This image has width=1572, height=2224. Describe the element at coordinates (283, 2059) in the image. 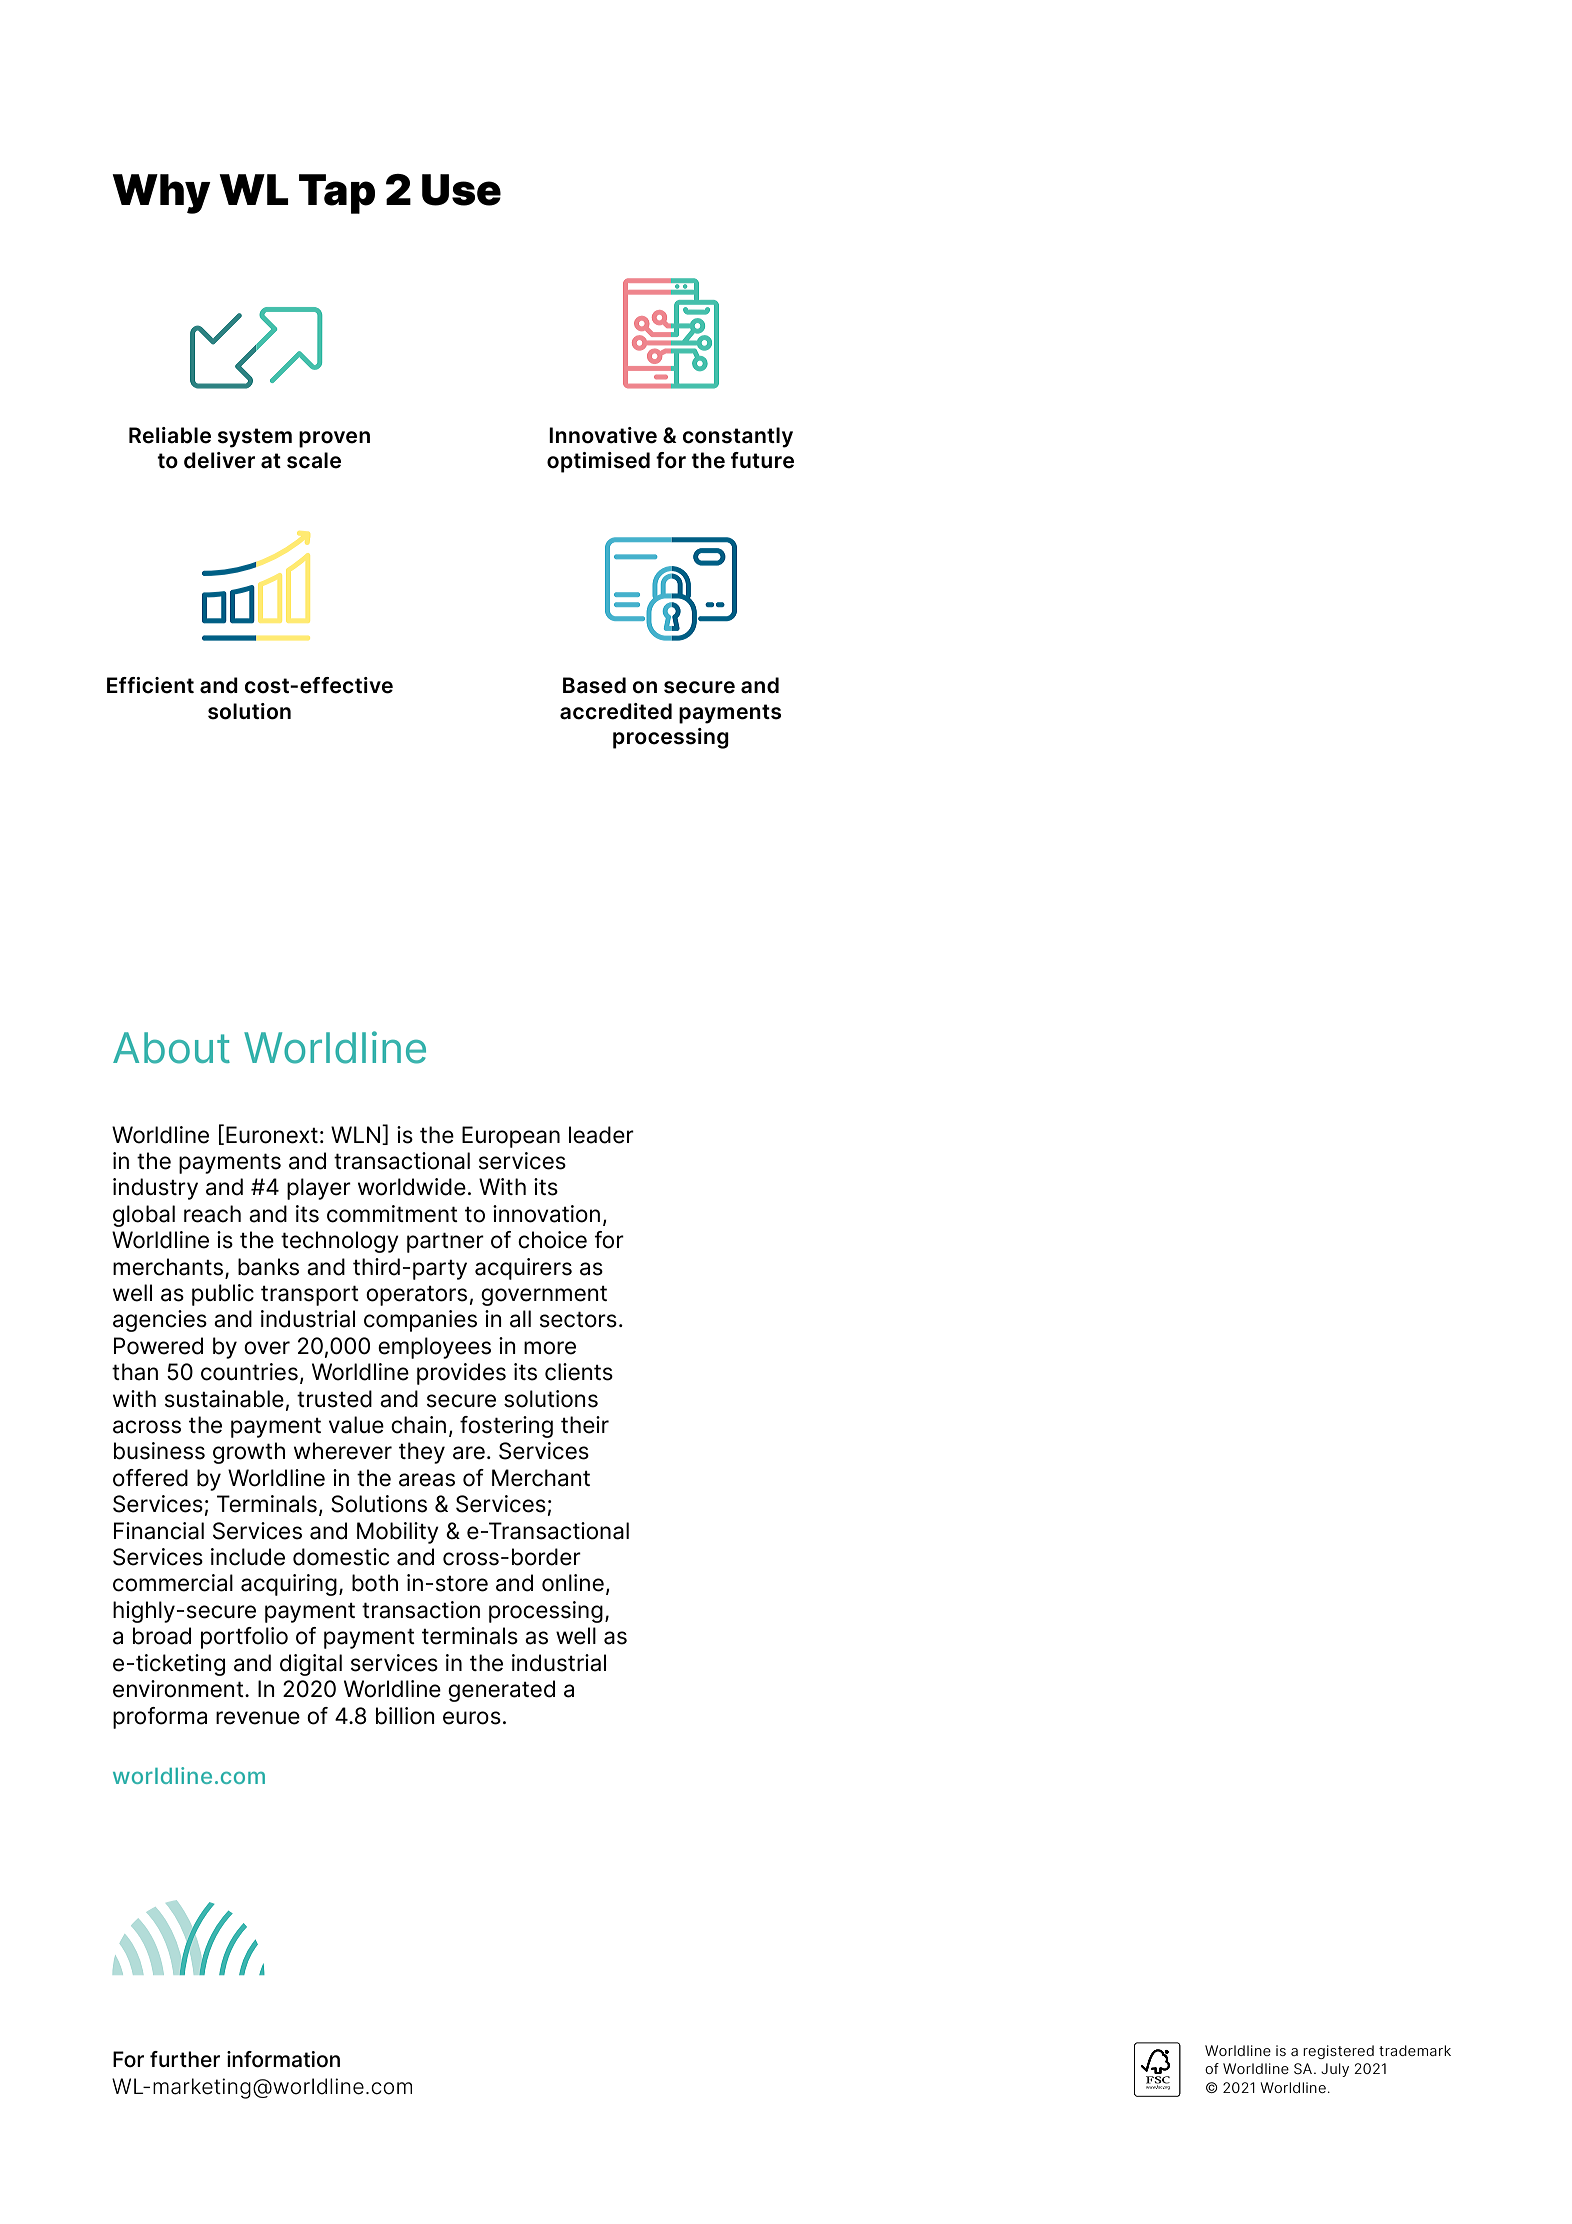

I see `information` at that location.
